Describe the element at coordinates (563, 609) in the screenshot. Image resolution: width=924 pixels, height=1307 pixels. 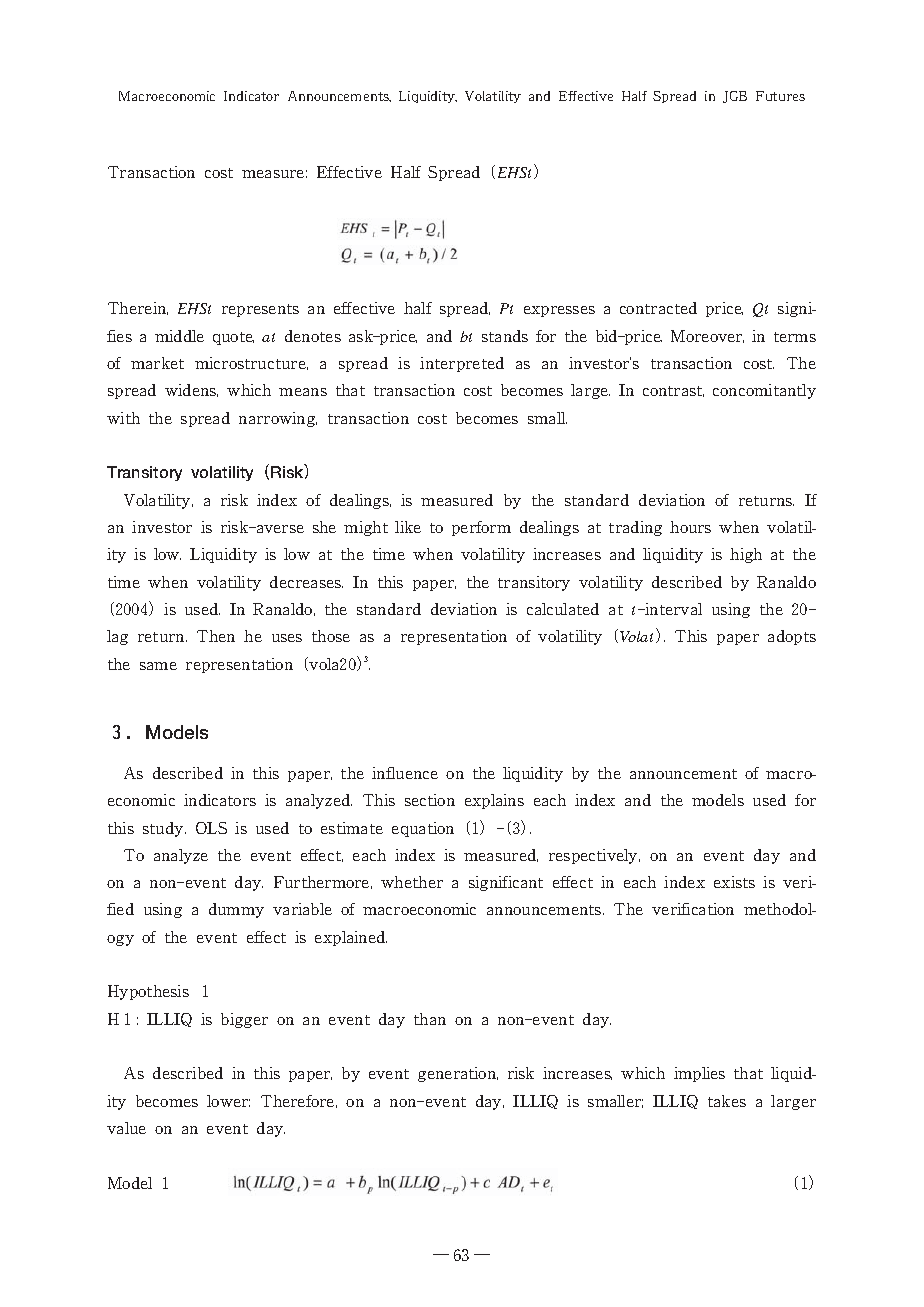
I see `calculated` at that location.
